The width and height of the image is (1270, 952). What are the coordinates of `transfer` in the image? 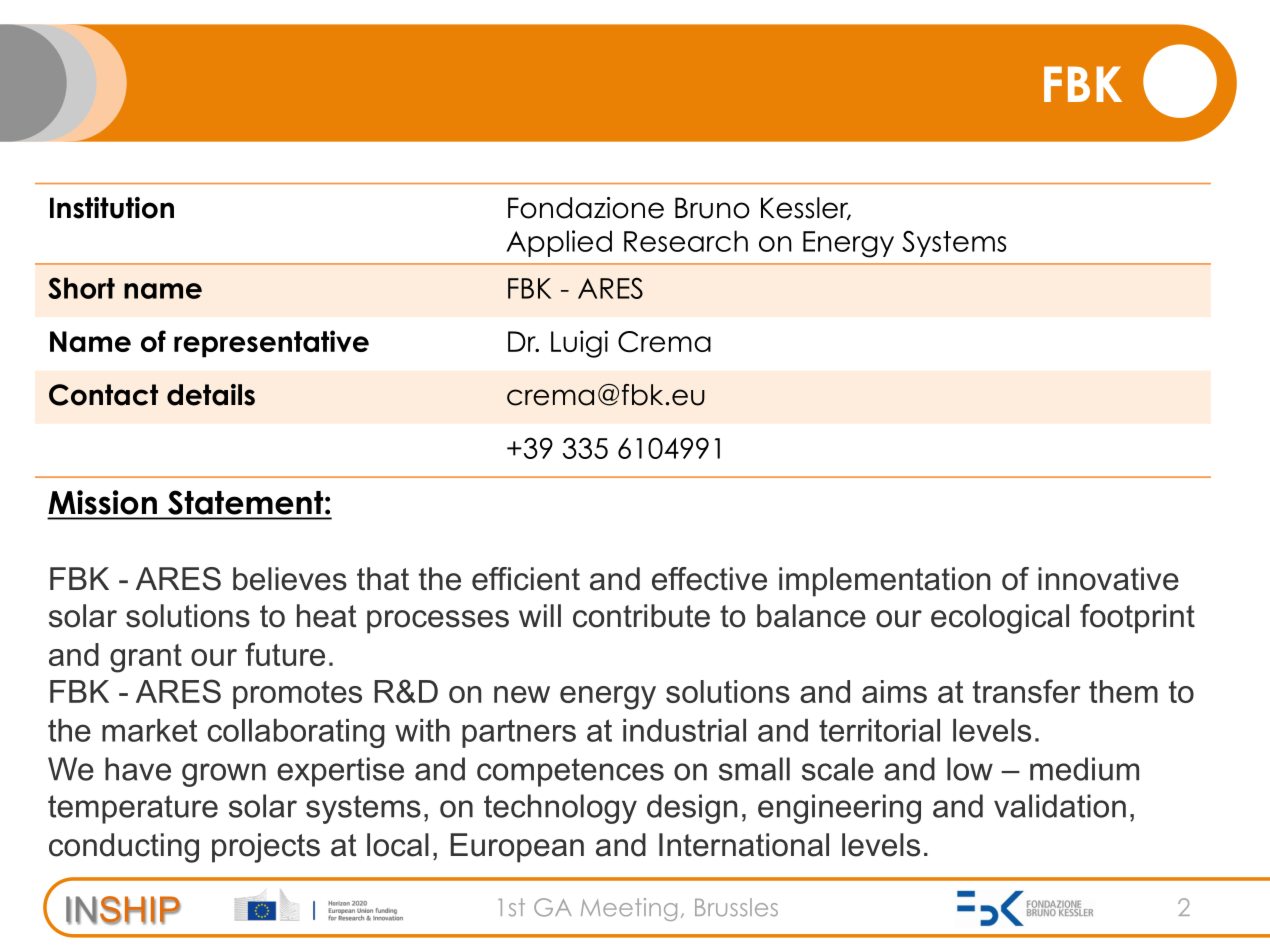 It's located at (1027, 691).
